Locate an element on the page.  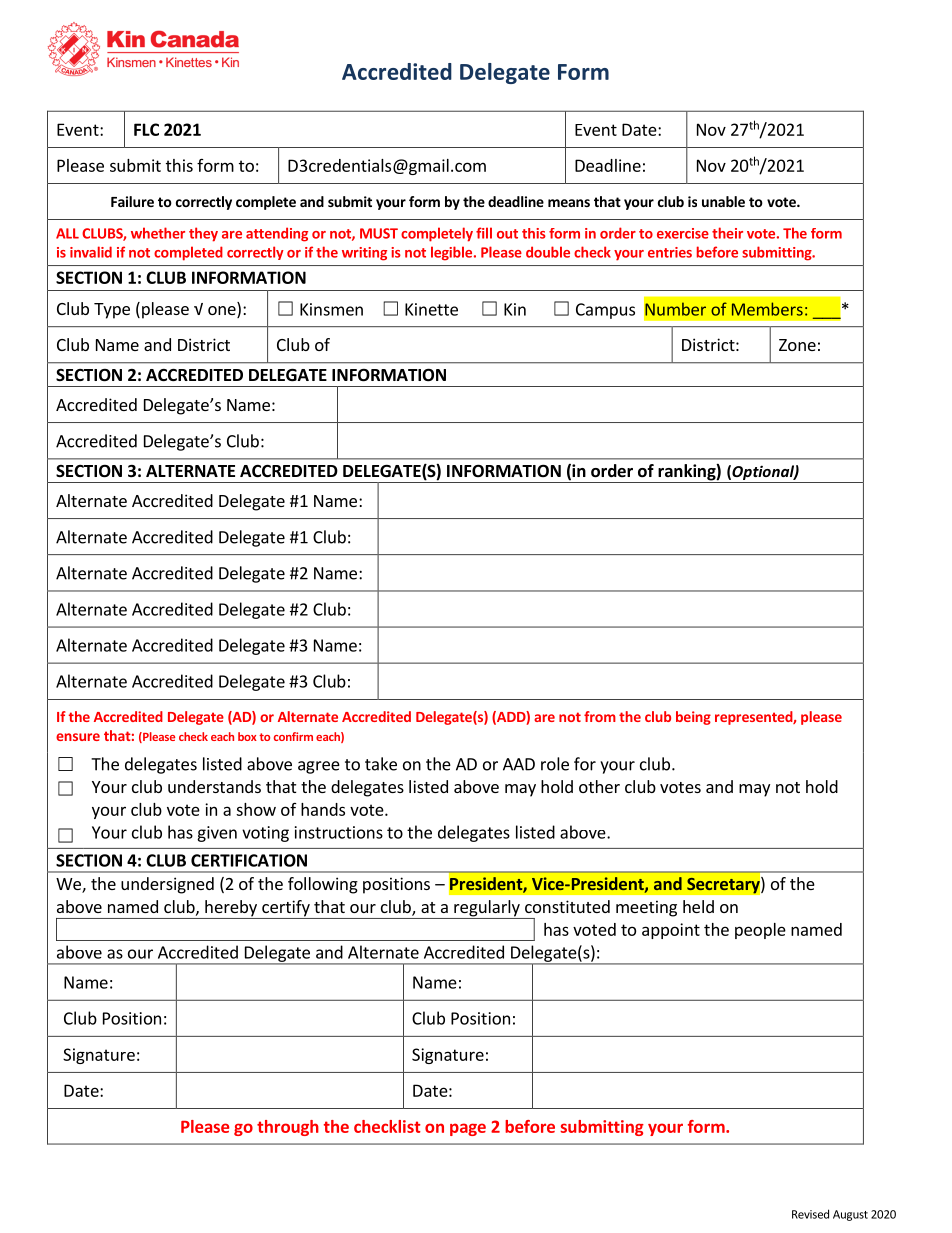
Zone is located at coordinates (797, 345).
